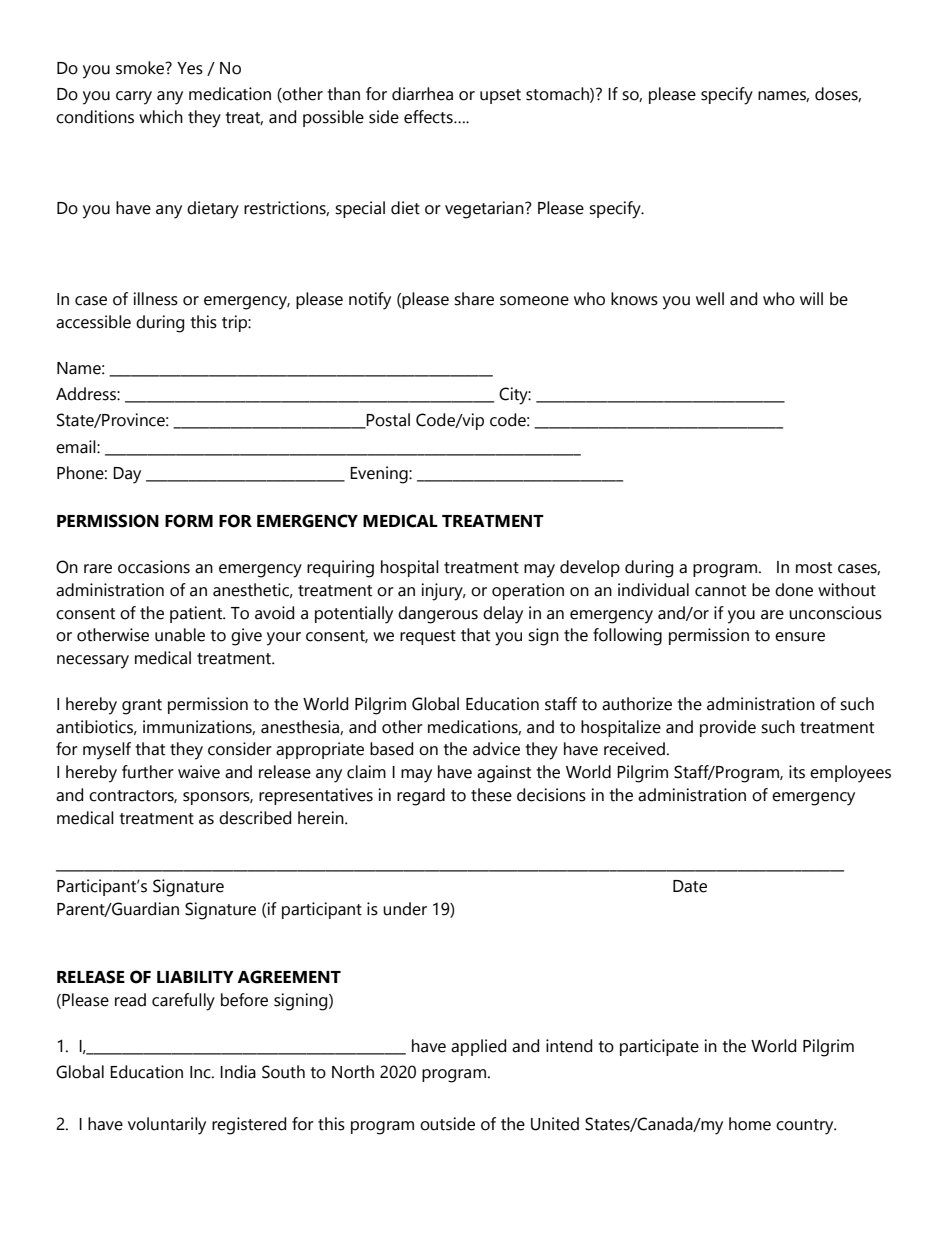 The height and width of the page is (1233, 952). Describe the element at coordinates (750, 1124) in the page. I see `home` at that location.
